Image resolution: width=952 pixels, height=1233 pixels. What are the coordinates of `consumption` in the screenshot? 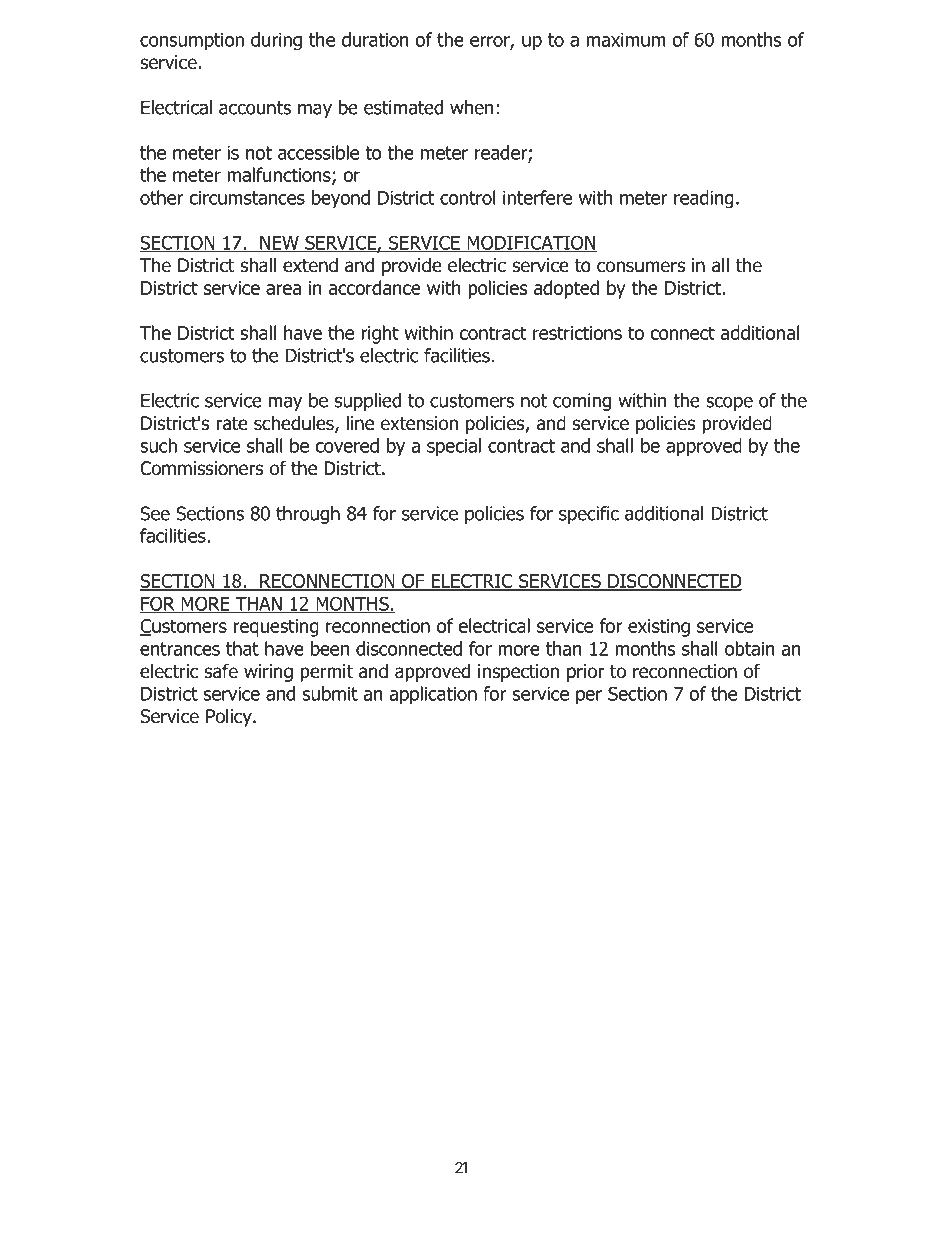 It's located at (192, 42).
